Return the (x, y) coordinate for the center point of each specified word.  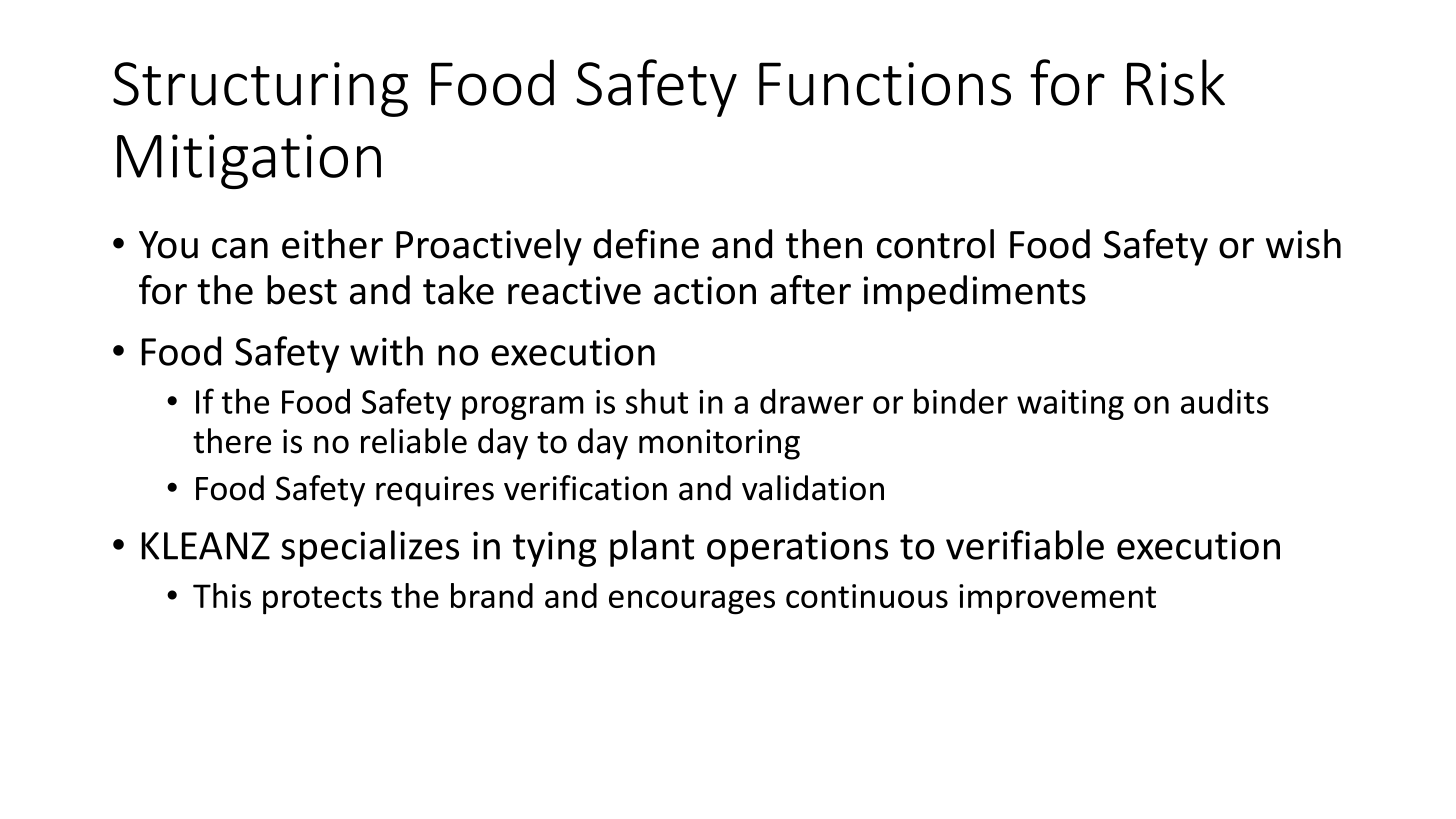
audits (1225, 401)
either (332, 244)
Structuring (260, 89)
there (232, 441)
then (824, 244)
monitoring (719, 444)
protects (322, 600)
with (386, 351)
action (705, 290)
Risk (1176, 82)
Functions (885, 84)
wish (1303, 244)
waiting (1070, 405)
